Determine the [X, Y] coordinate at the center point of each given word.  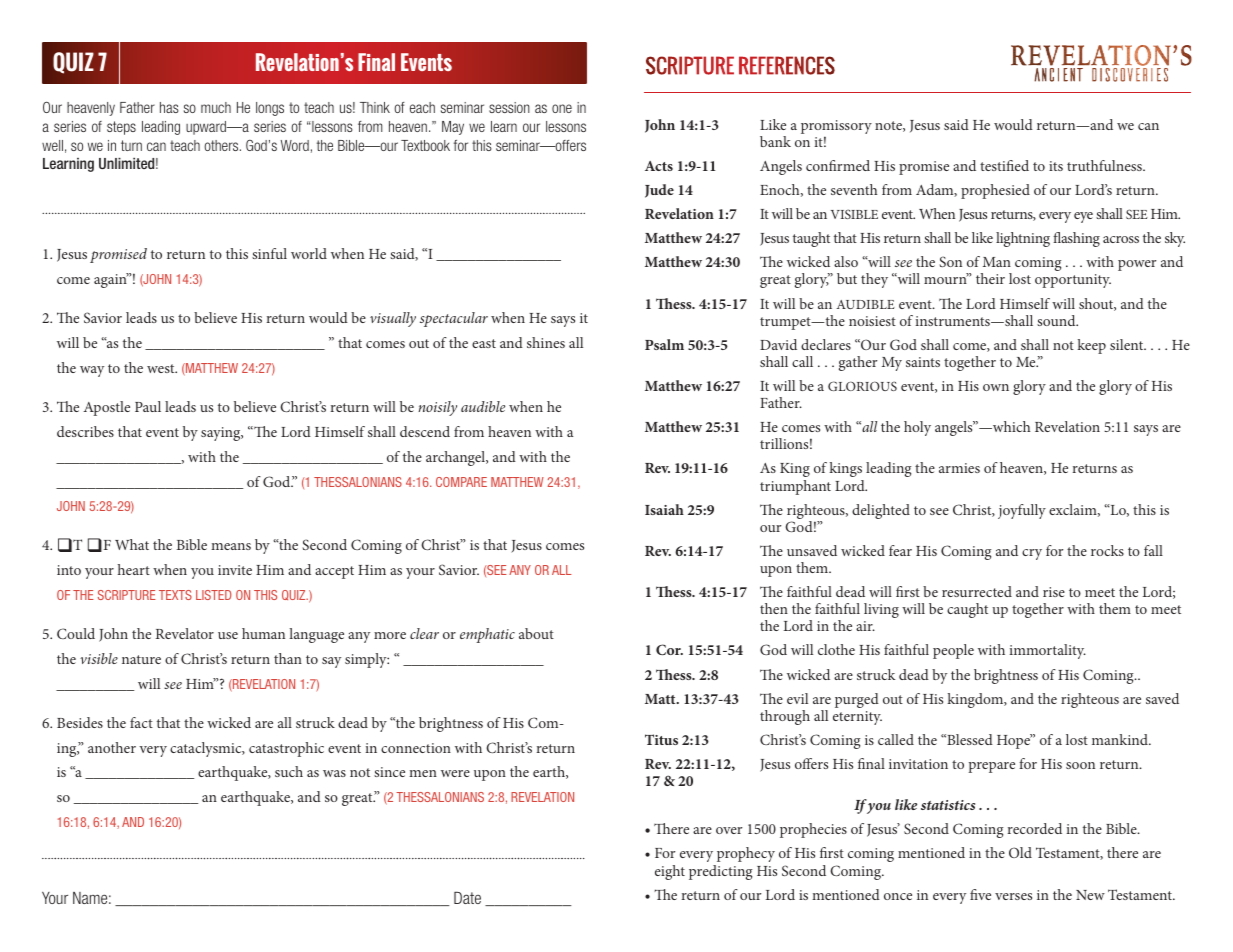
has [169, 107]
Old [1020, 852]
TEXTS [175, 595]
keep [1091, 346]
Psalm [664, 344]
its [1056, 166]
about [536, 633]
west [162, 368]
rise [1054, 592]
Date [467, 898]
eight [670, 872]
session [509, 107]
